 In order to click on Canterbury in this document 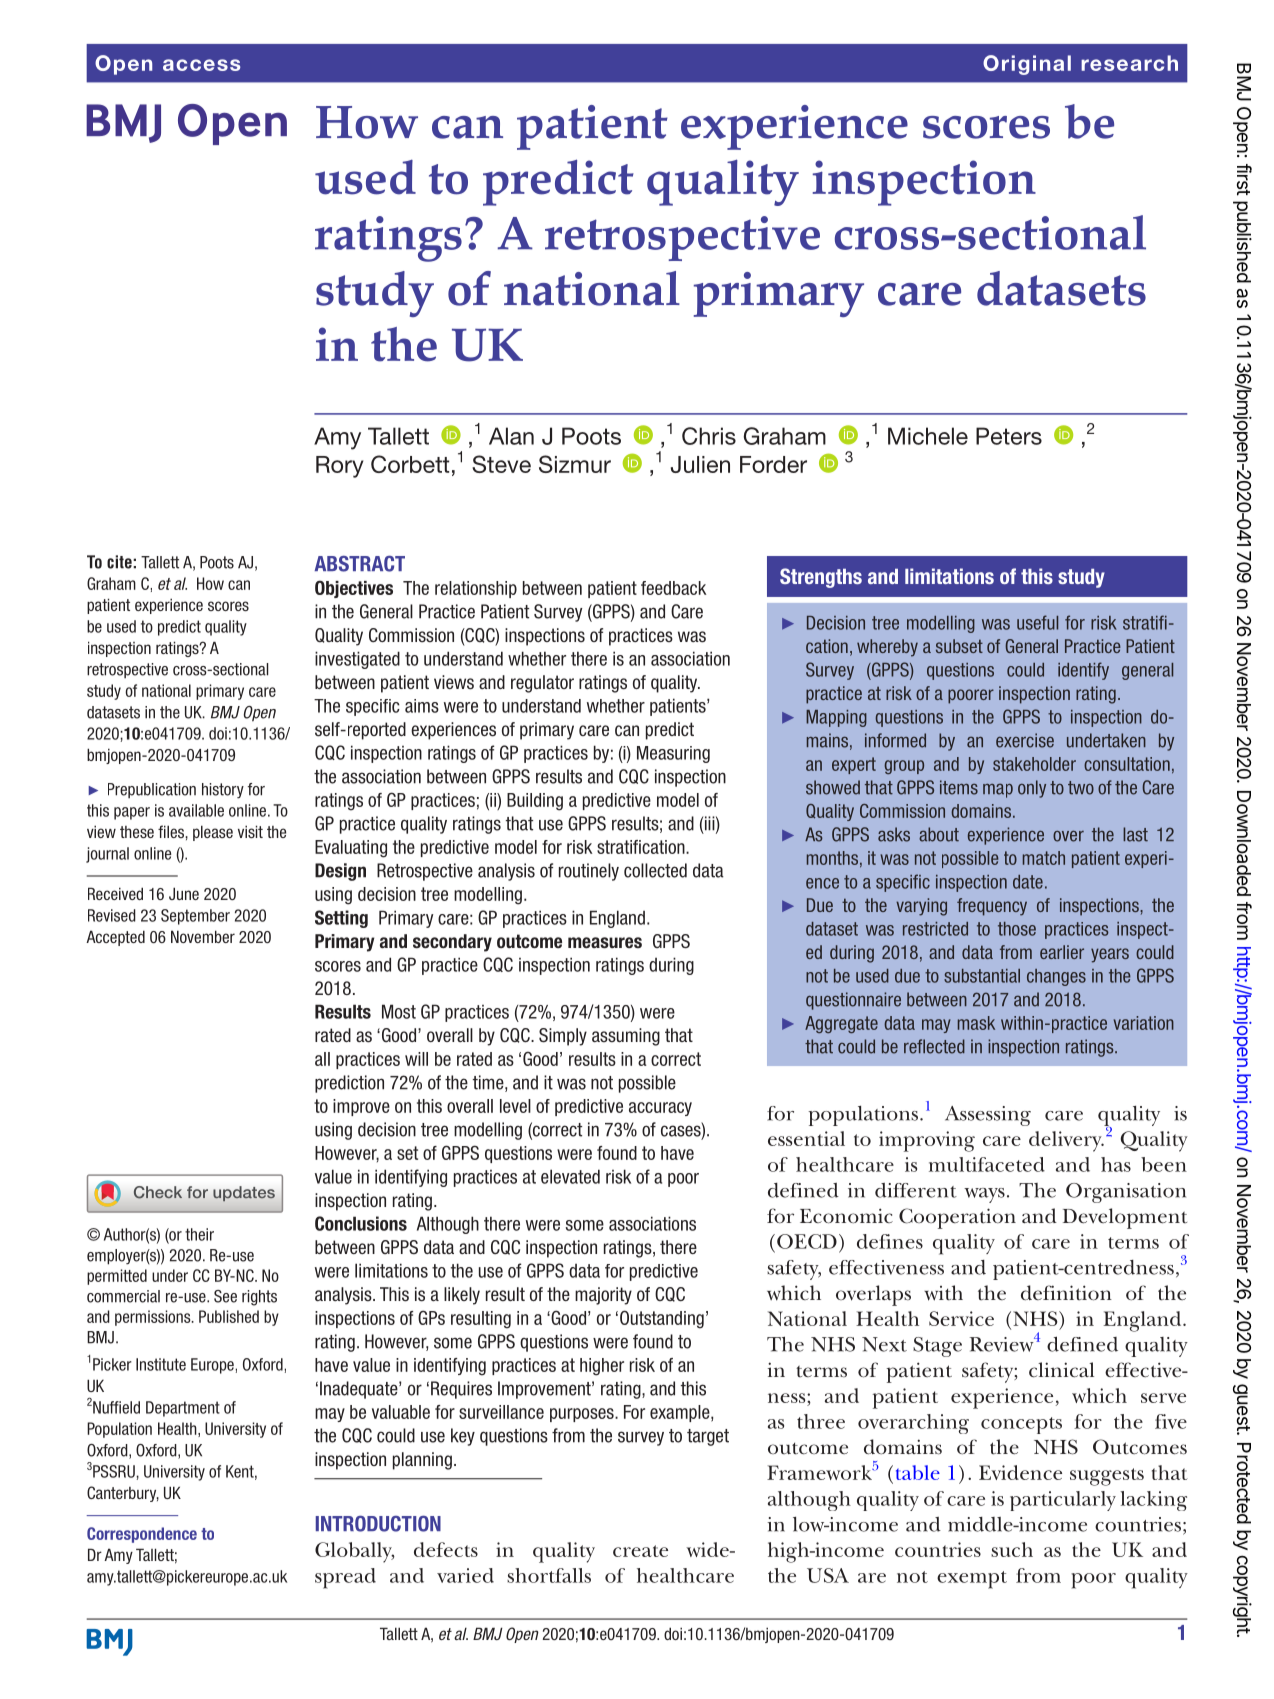, I will do `click(123, 1494)`.
